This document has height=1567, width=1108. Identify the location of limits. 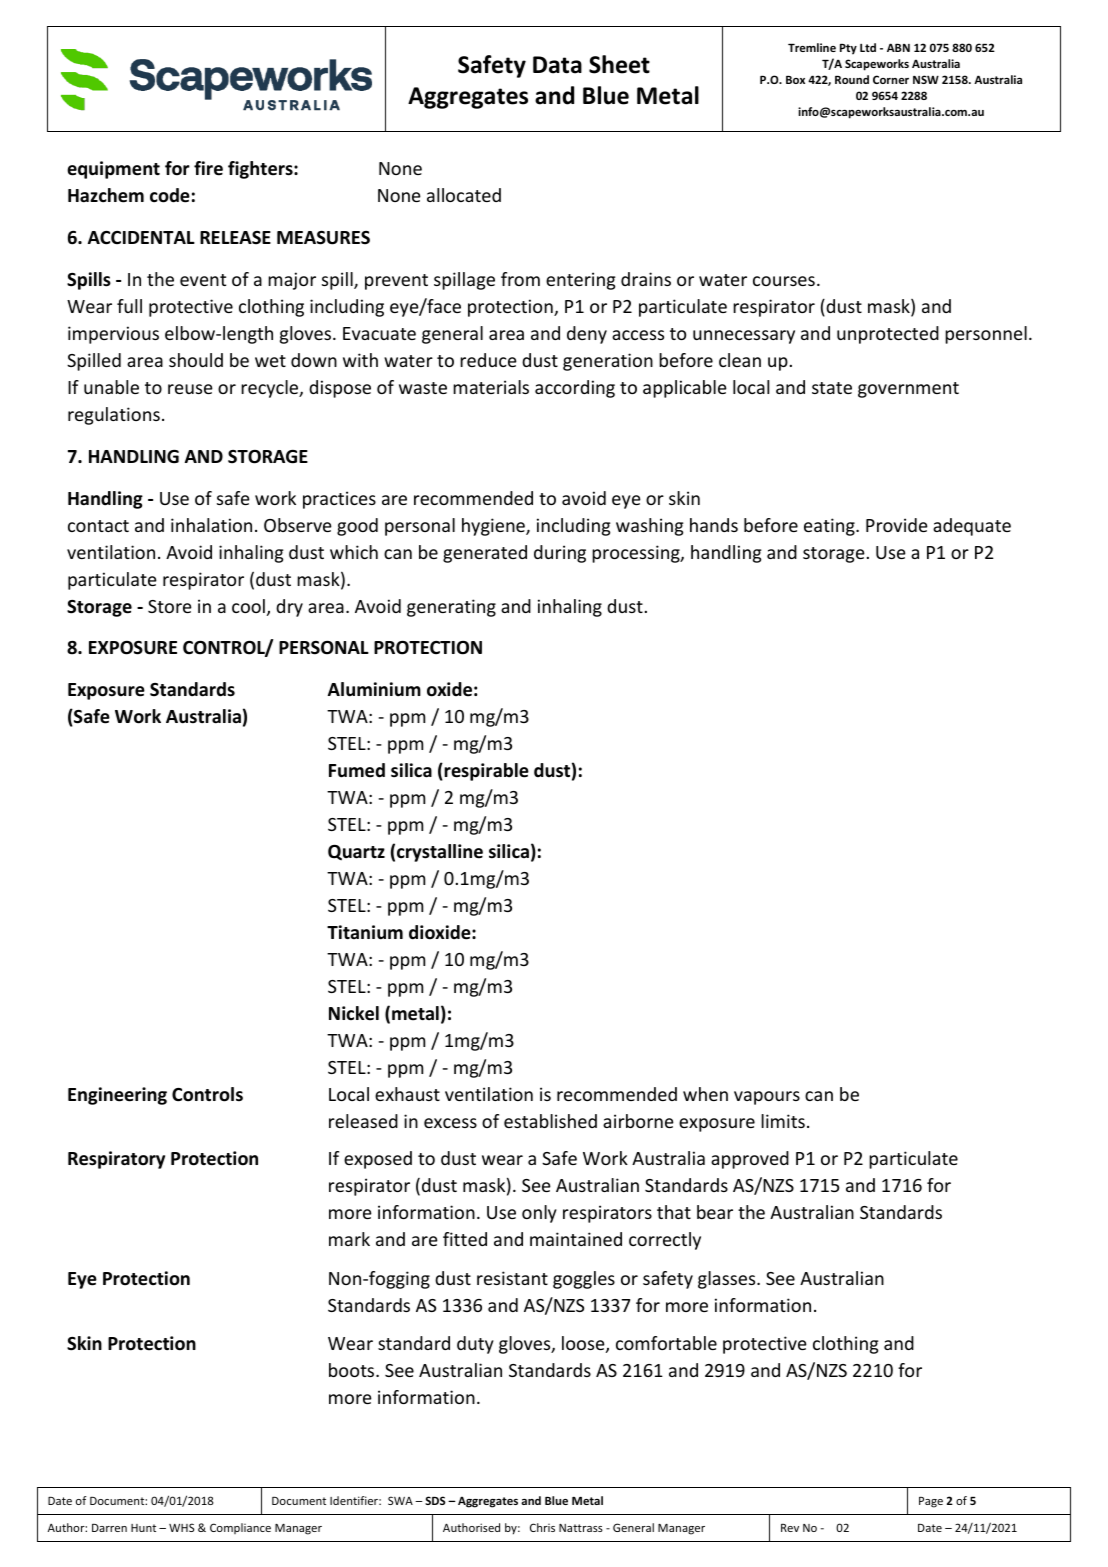
(783, 1121).
